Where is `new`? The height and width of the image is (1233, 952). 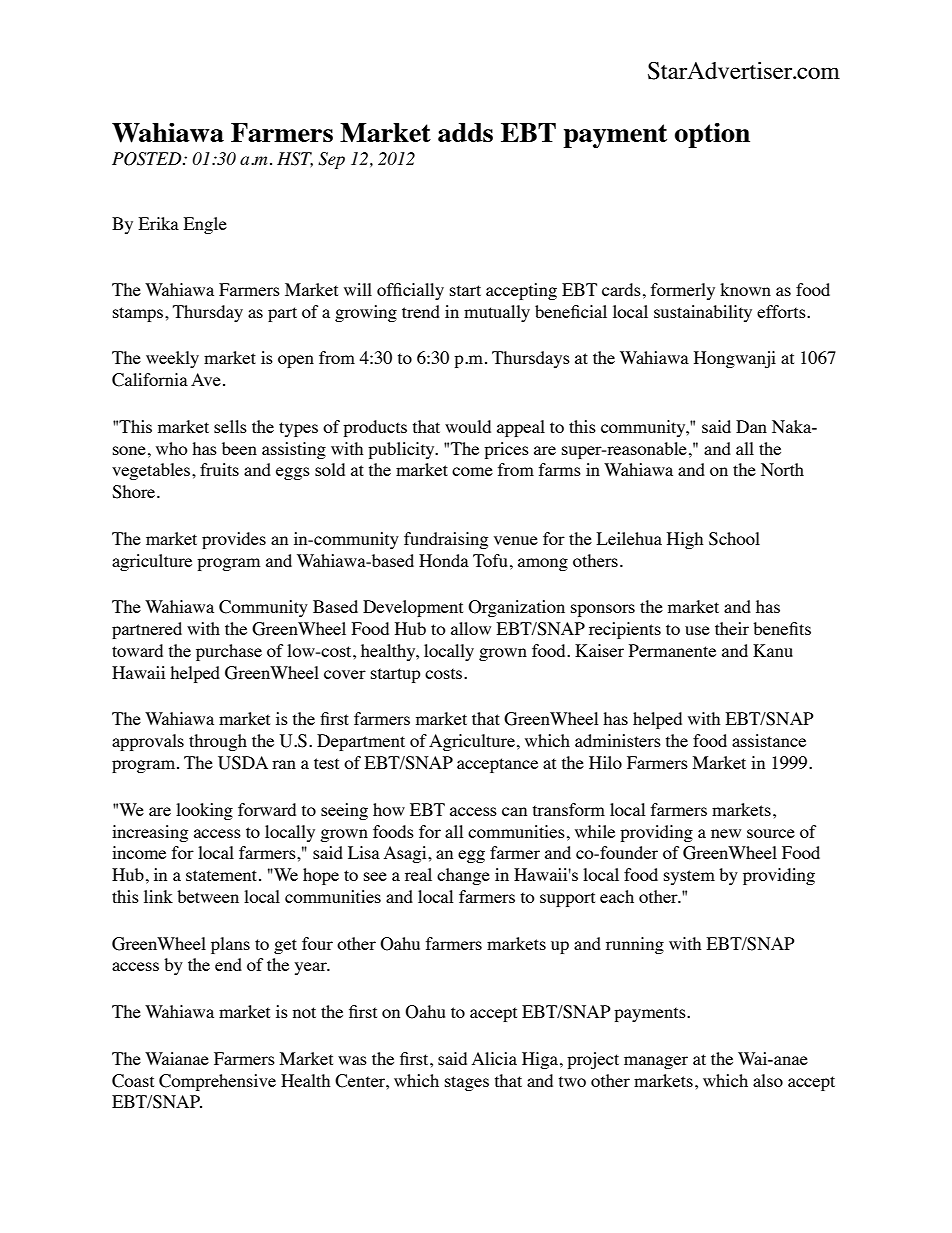 new is located at coordinates (726, 833).
